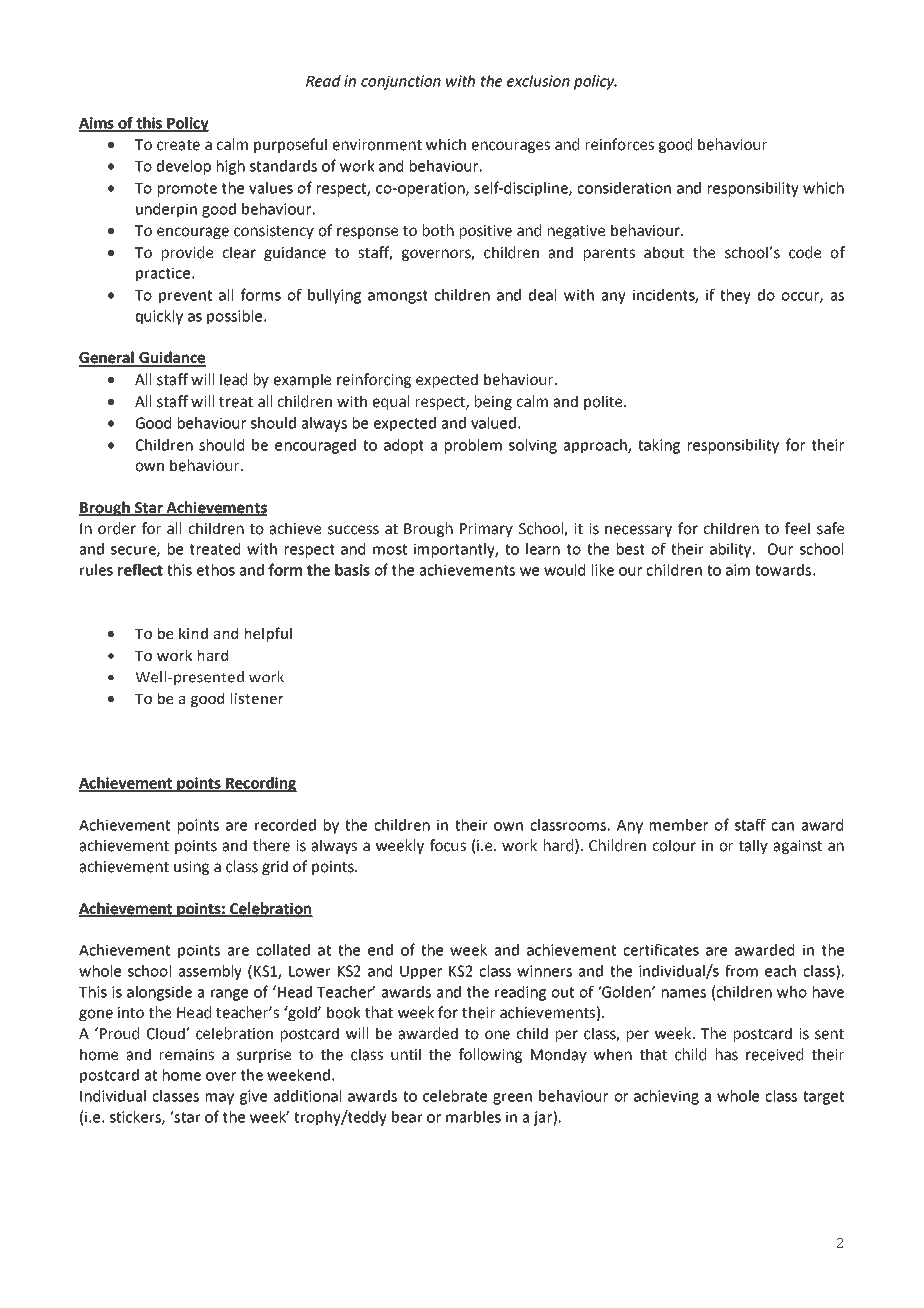 This document has width=924, height=1308. Describe the element at coordinates (486, 530) in the document. I see `Primary` at that location.
